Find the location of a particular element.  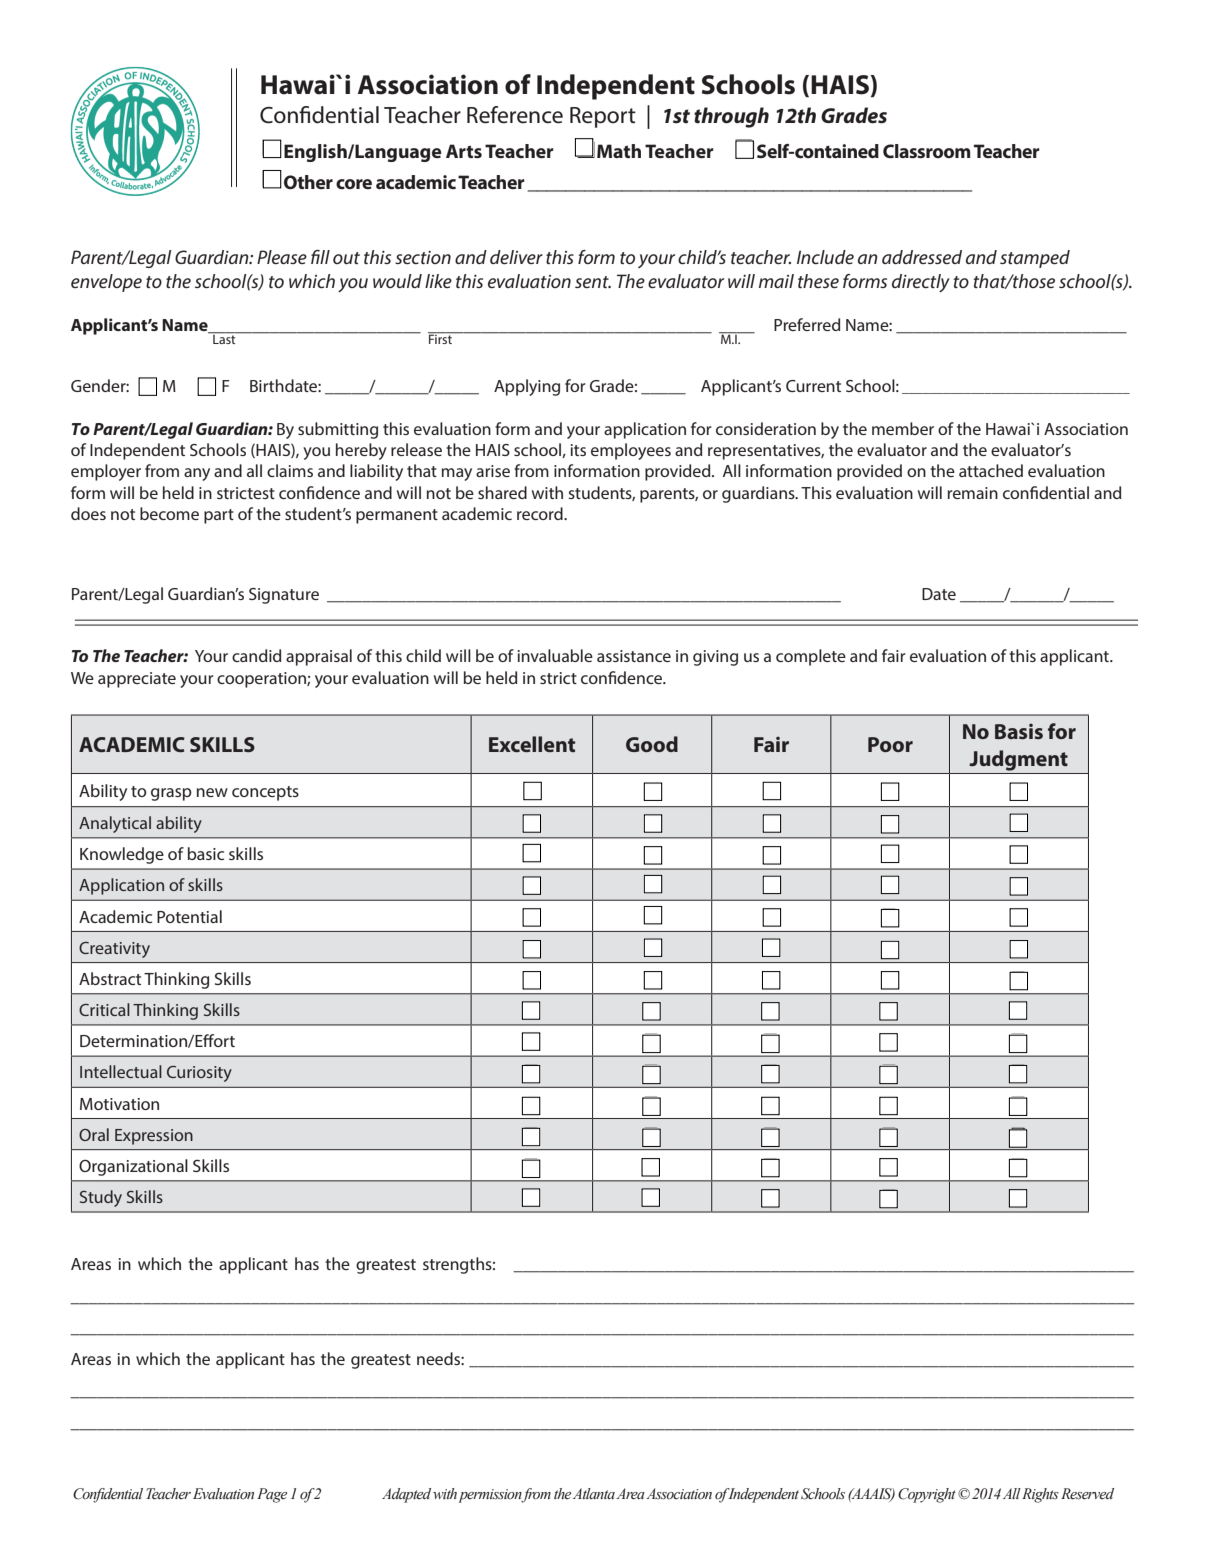

Excellent is located at coordinates (532, 744).
